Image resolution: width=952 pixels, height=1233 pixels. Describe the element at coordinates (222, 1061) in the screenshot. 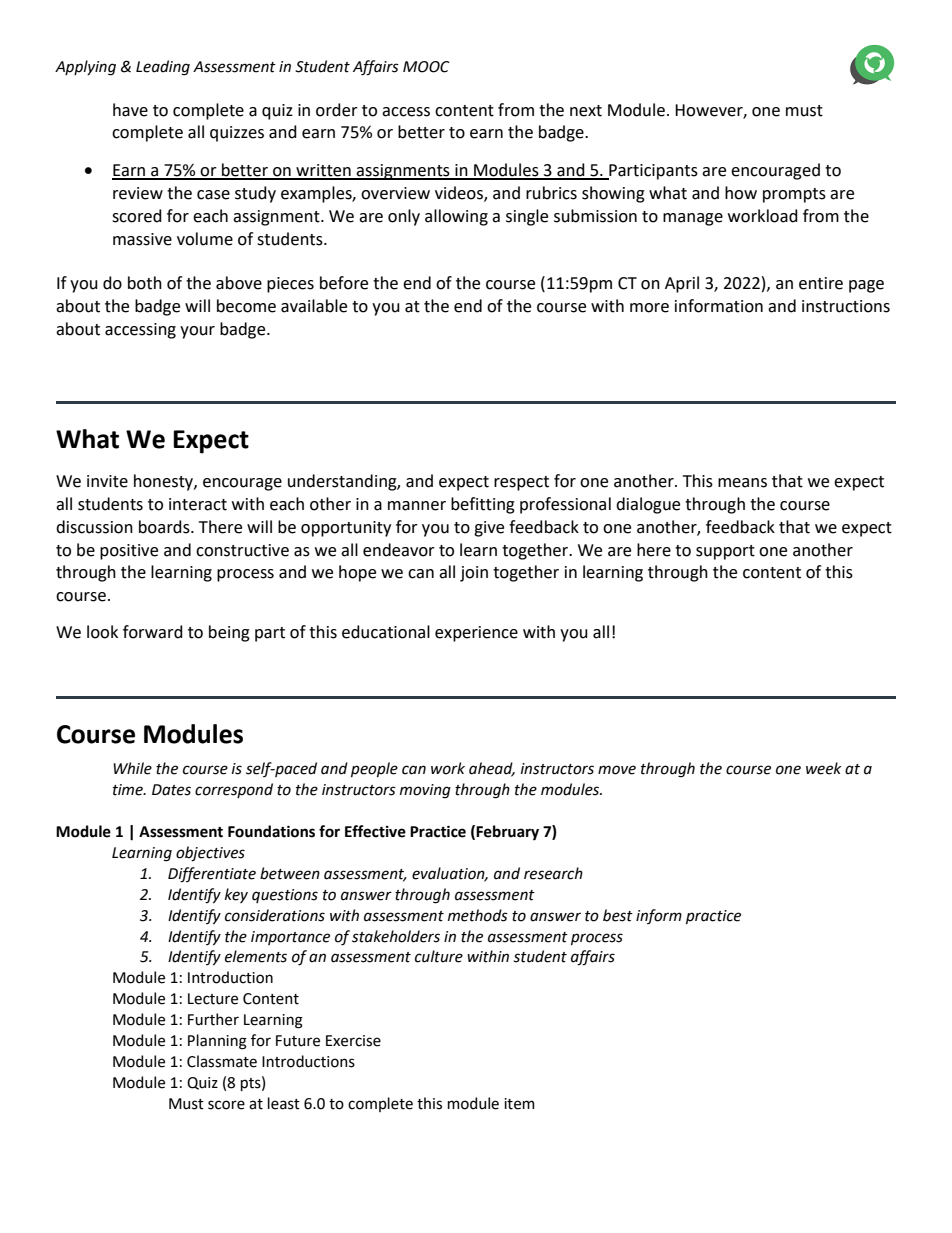

I see `Classmate` at that location.
